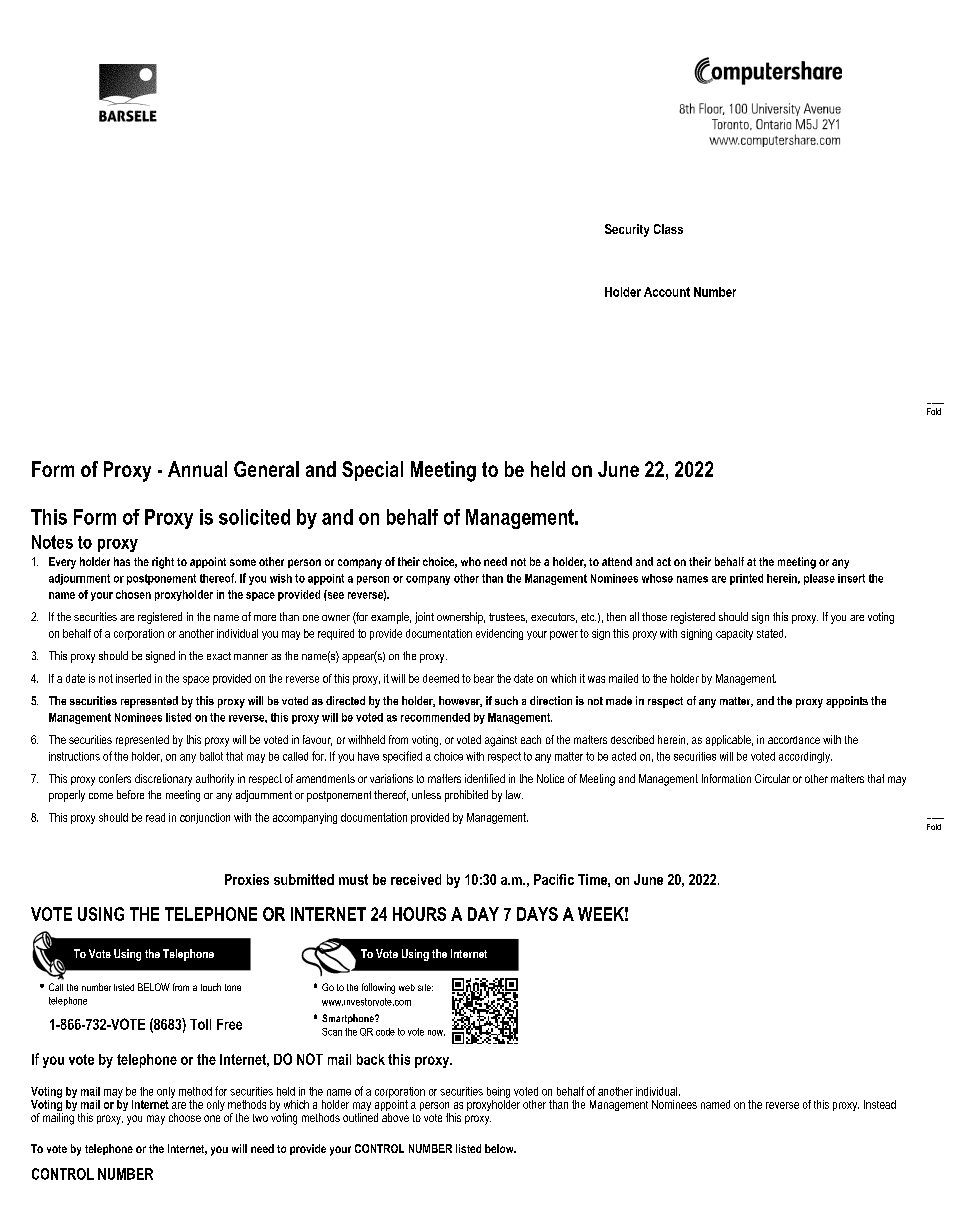  Describe the element at coordinates (416, 879) in the document. I see `received` at that location.
